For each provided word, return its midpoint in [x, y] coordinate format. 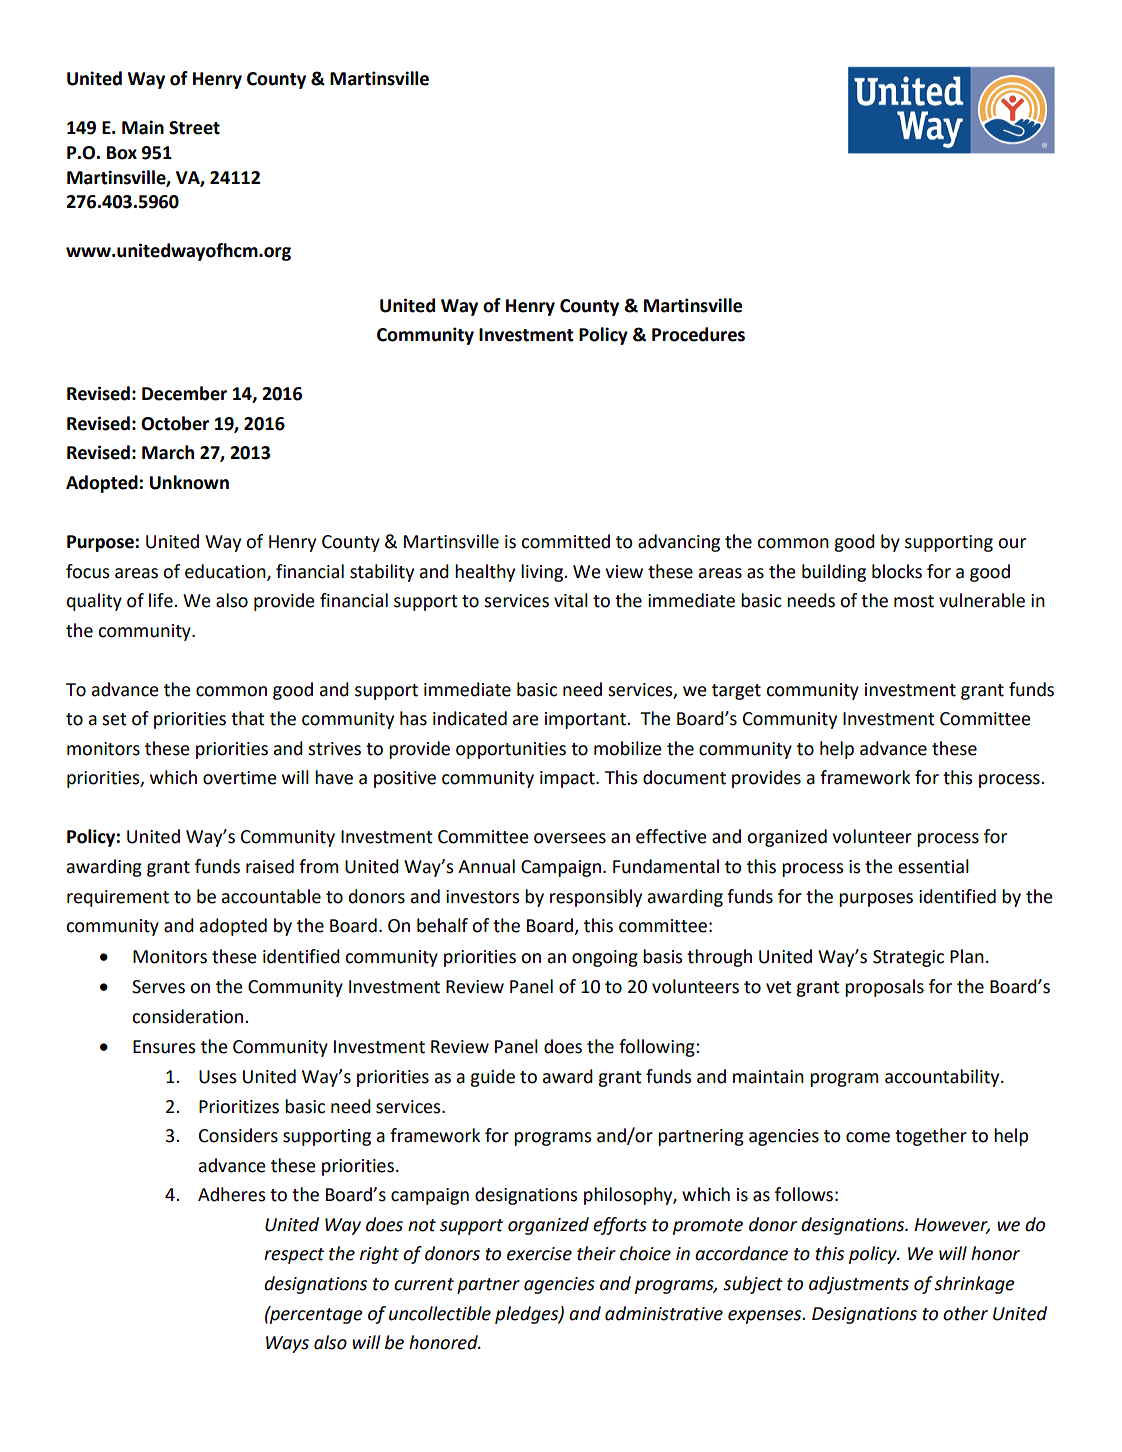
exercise [539, 1254]
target [736, 692]
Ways [287, 1344]
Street [194, 128]
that [248, 718]
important [586, 720]
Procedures [698, 334]
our [1012, 543]
